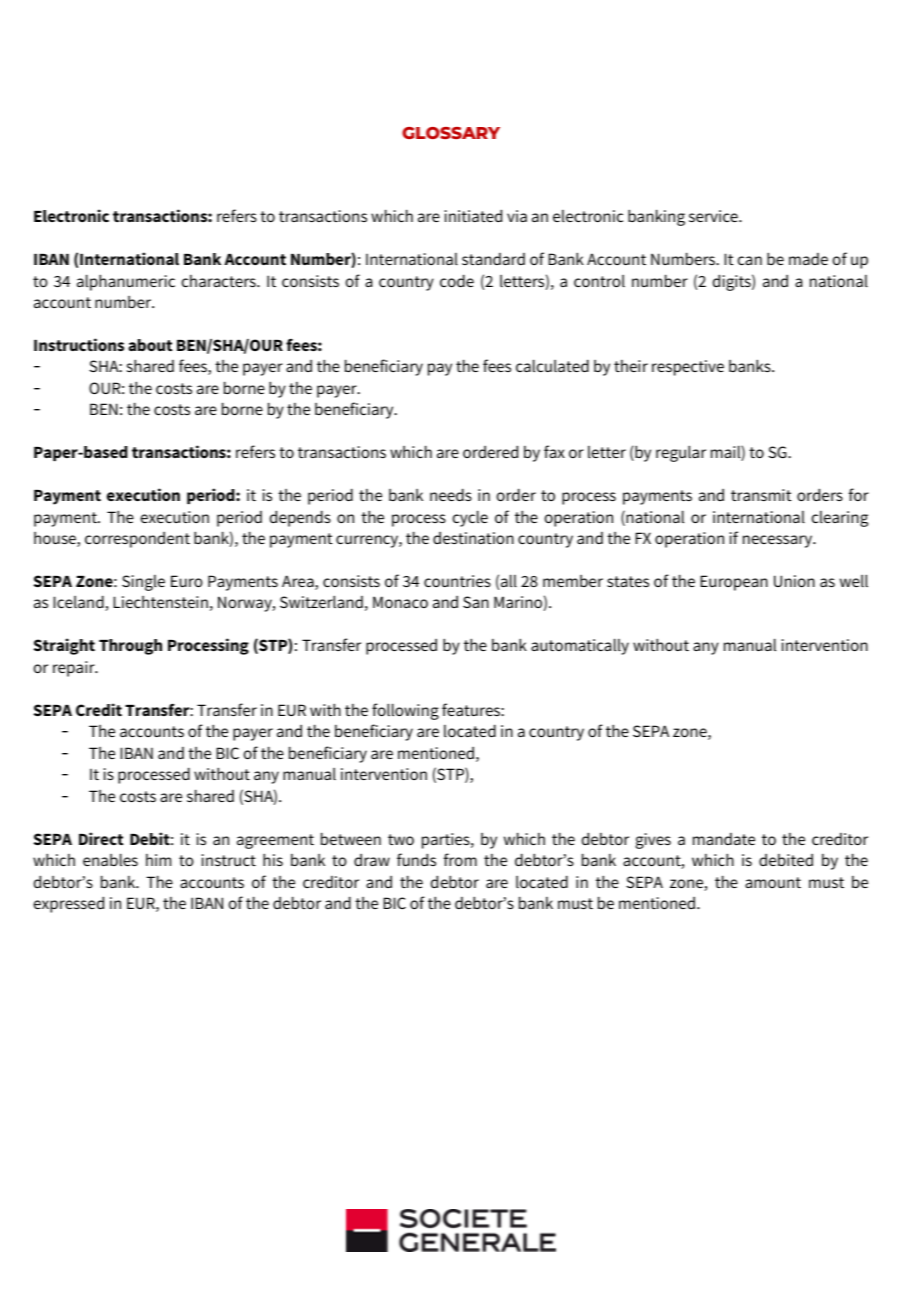 The width and height of the document is (924, 1307). What do you see at coordinates (130, 647) in the document?
I see `Through` at bounding box center [130, 647].
